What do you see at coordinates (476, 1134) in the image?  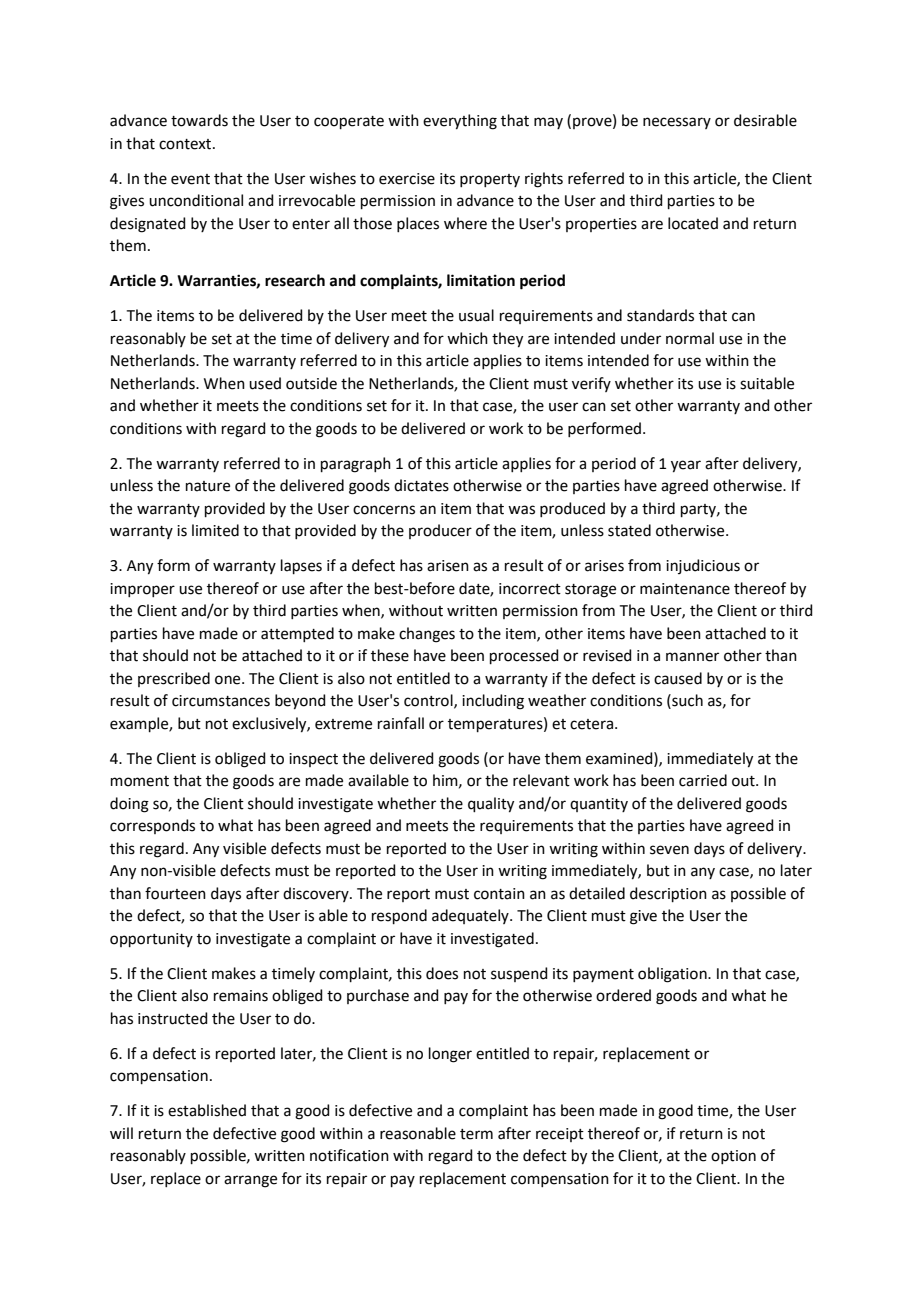 I see `term` at bounding box center [476, 1134].
